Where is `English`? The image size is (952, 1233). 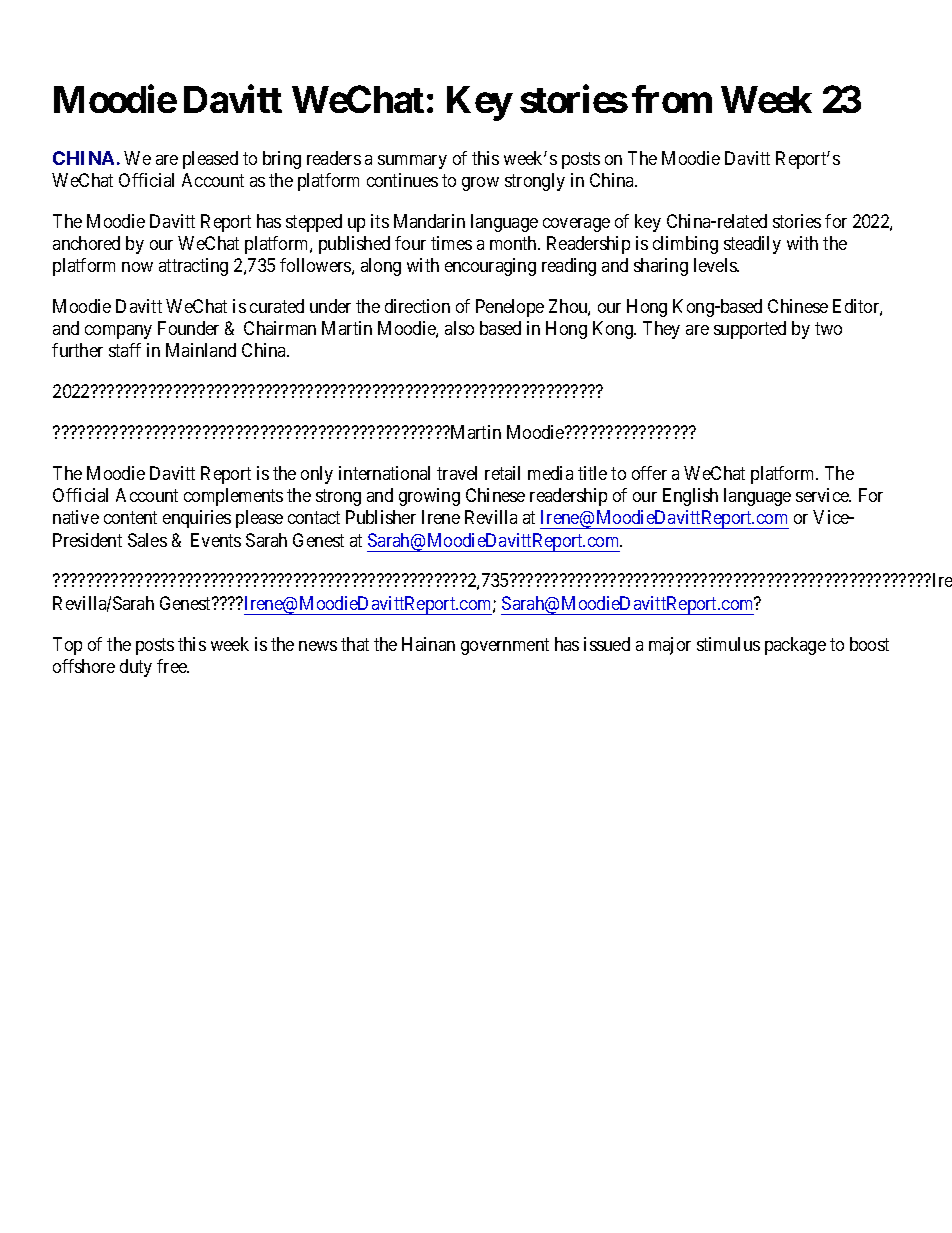 English is located at coordinates (690, 497).
